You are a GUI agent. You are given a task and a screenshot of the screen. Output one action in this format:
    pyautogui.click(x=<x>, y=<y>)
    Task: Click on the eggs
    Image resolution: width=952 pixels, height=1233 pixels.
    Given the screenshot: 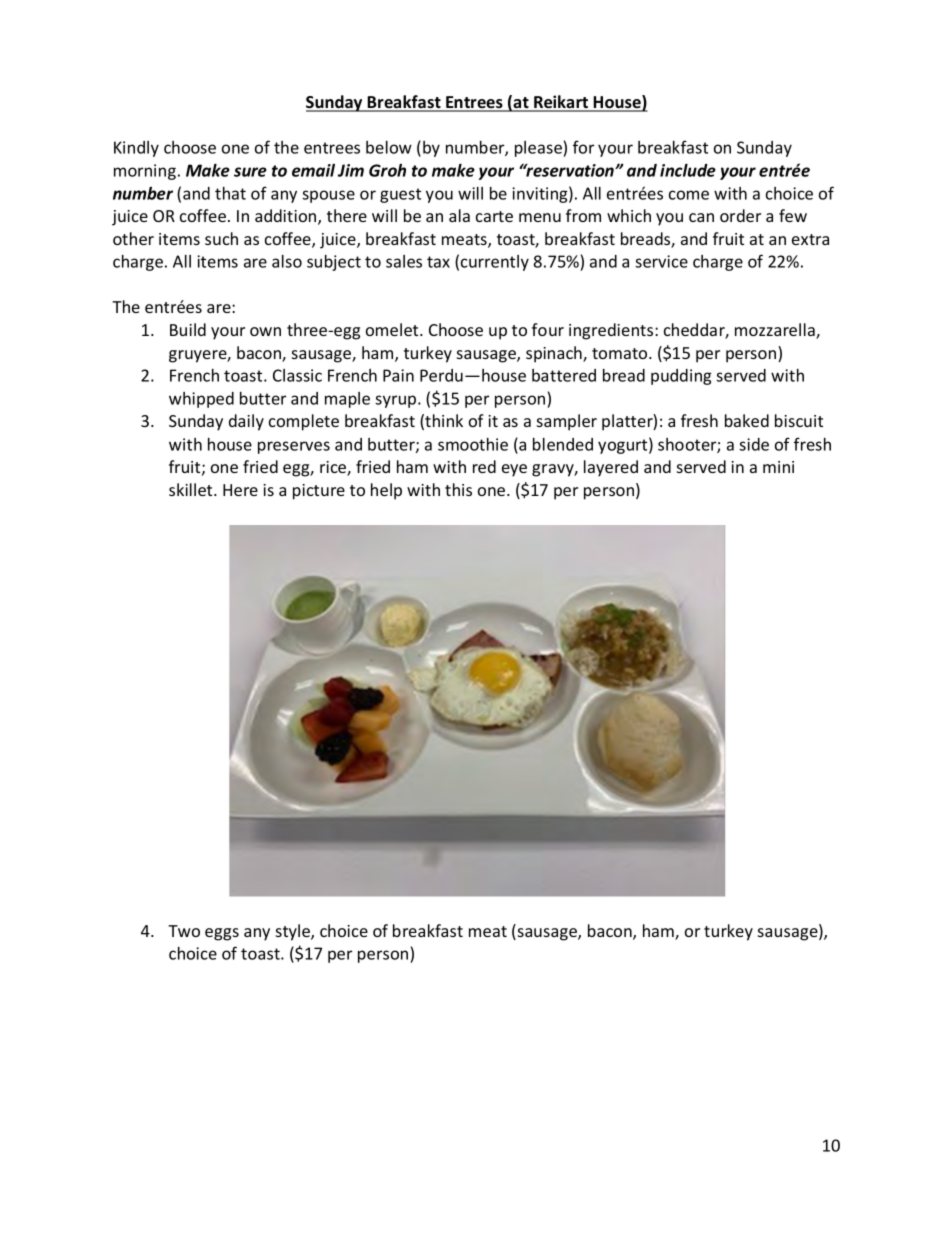 What is the action you would take?
    pyautogui.click(x=222, y=934)
